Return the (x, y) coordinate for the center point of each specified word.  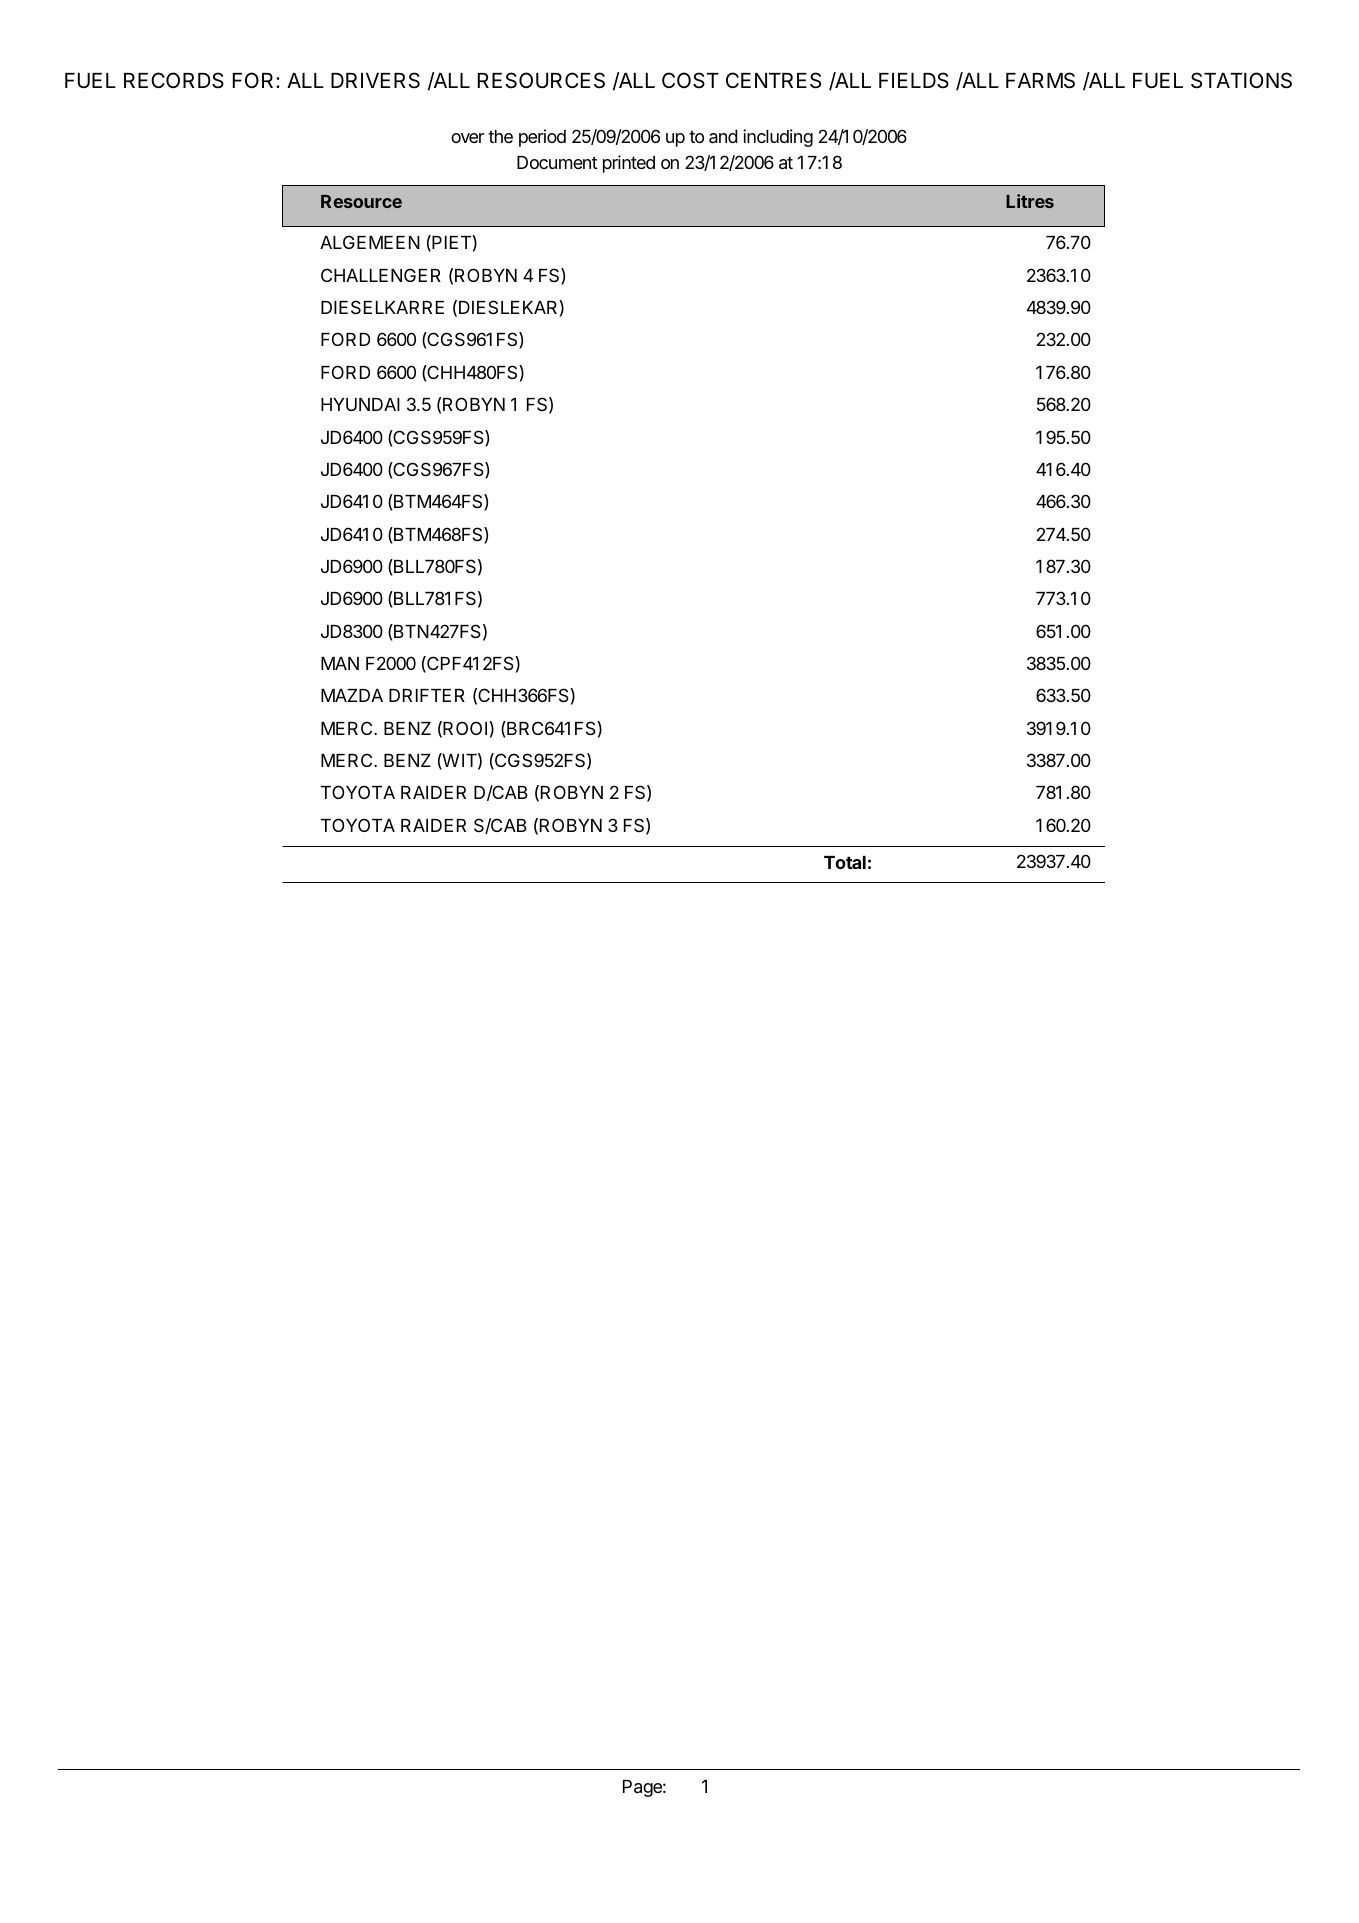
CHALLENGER (381, 275)
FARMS (1040, 80)
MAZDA (352, 695)
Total (845, 862)
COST (690, 80)
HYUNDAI (360, 404)
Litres (1030, 201)
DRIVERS (375, 80)
